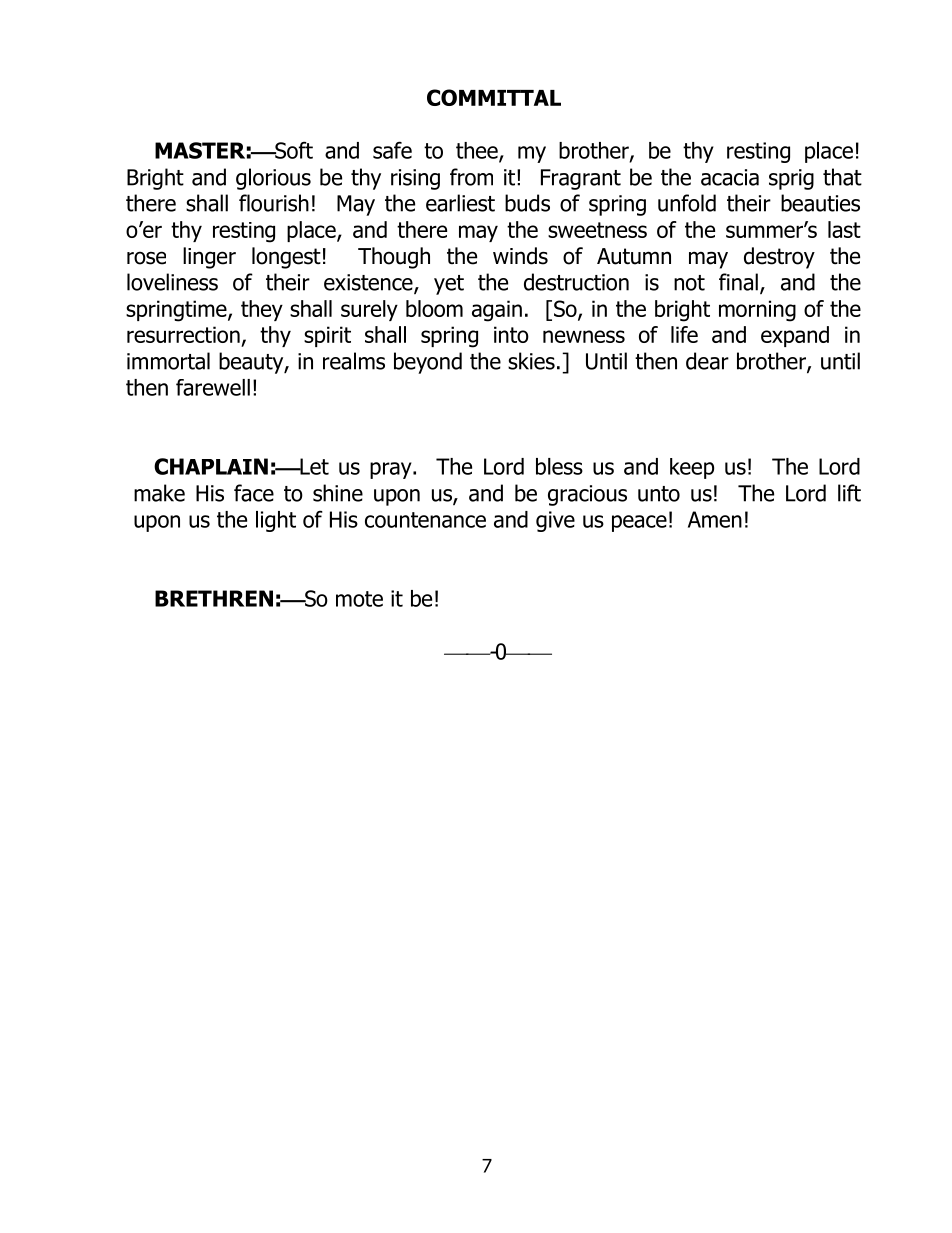 The width and height of the page is (952, 1233). I want to click on Amen, so click(715, 519).
